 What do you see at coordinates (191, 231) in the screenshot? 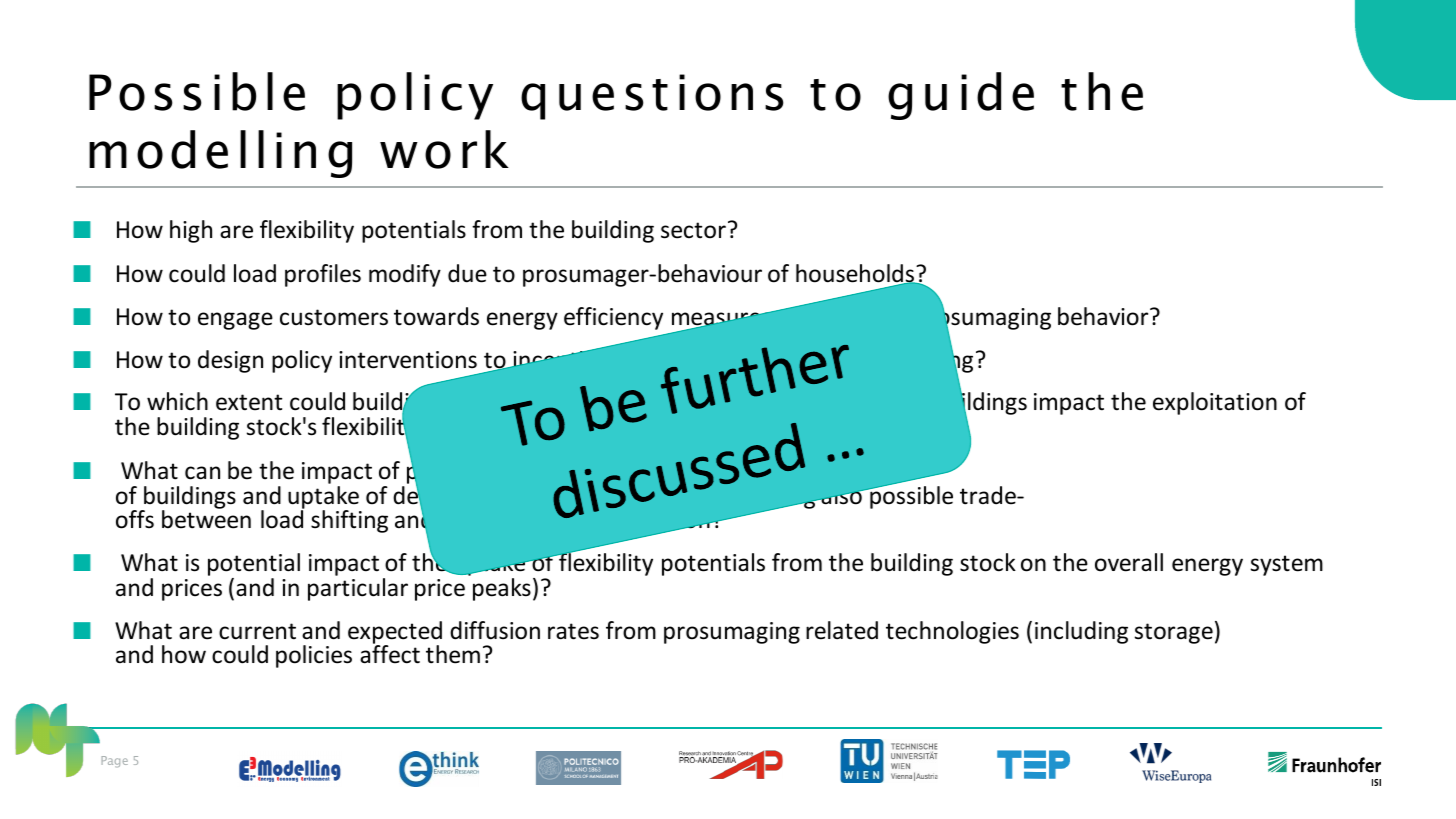
I see `high` at bounding box center [191, 231].
